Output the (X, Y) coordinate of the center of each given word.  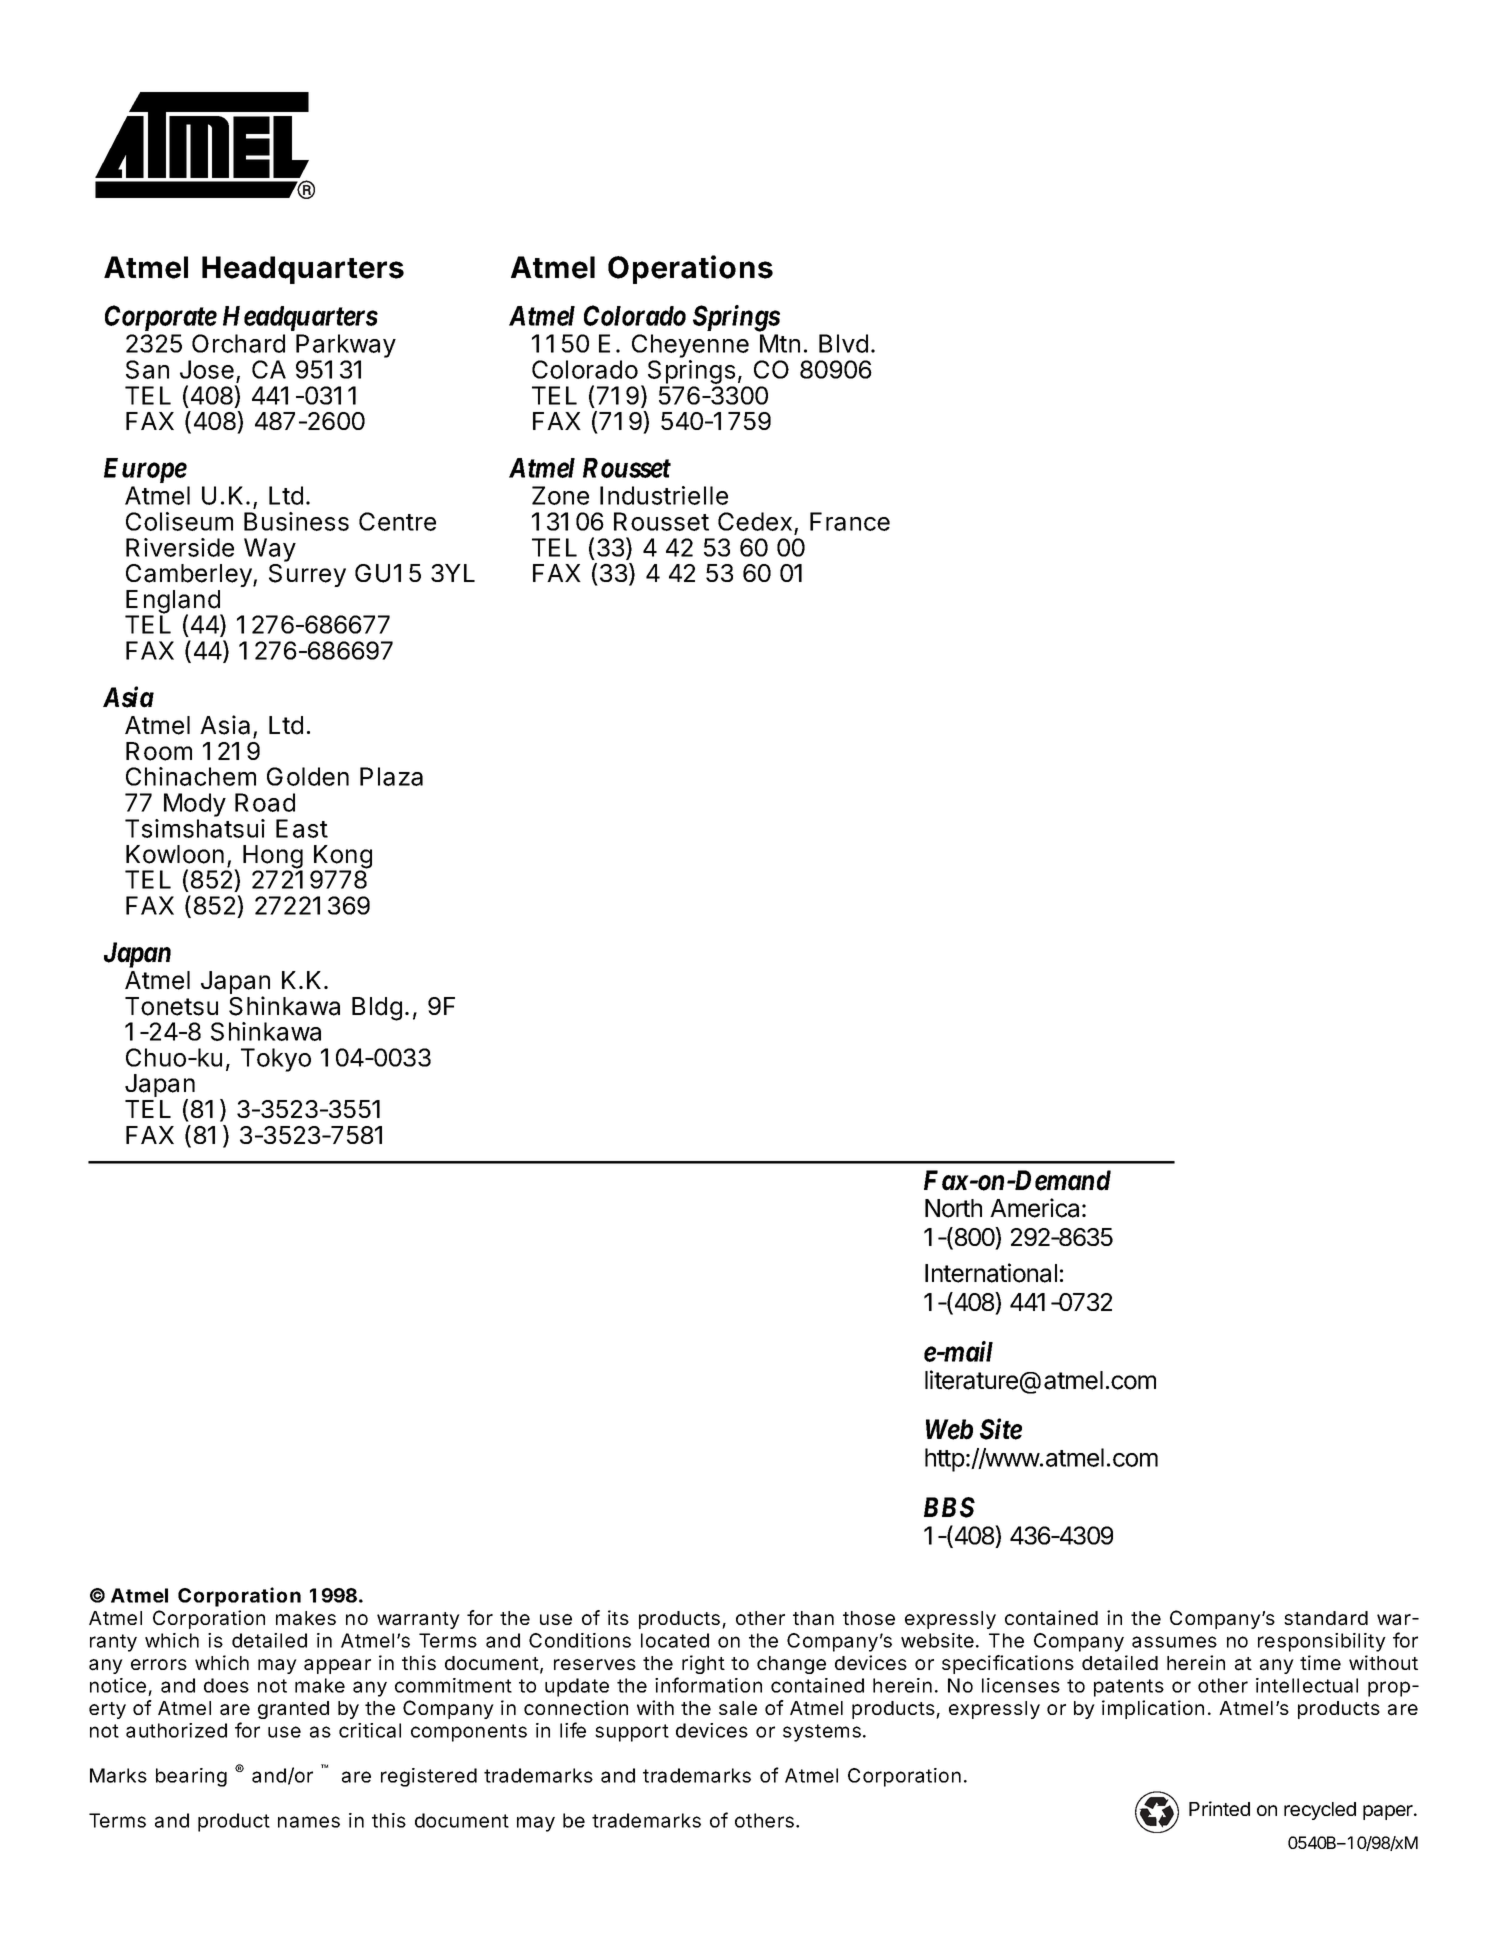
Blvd (843, 343)
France (850, 521)
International (991, 1273)
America (1034, 1208)
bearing (191, 1777)
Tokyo (276, 1060)
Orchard (238, 343)
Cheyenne (690, 347)
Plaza (391, 776)
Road (265, 802)
